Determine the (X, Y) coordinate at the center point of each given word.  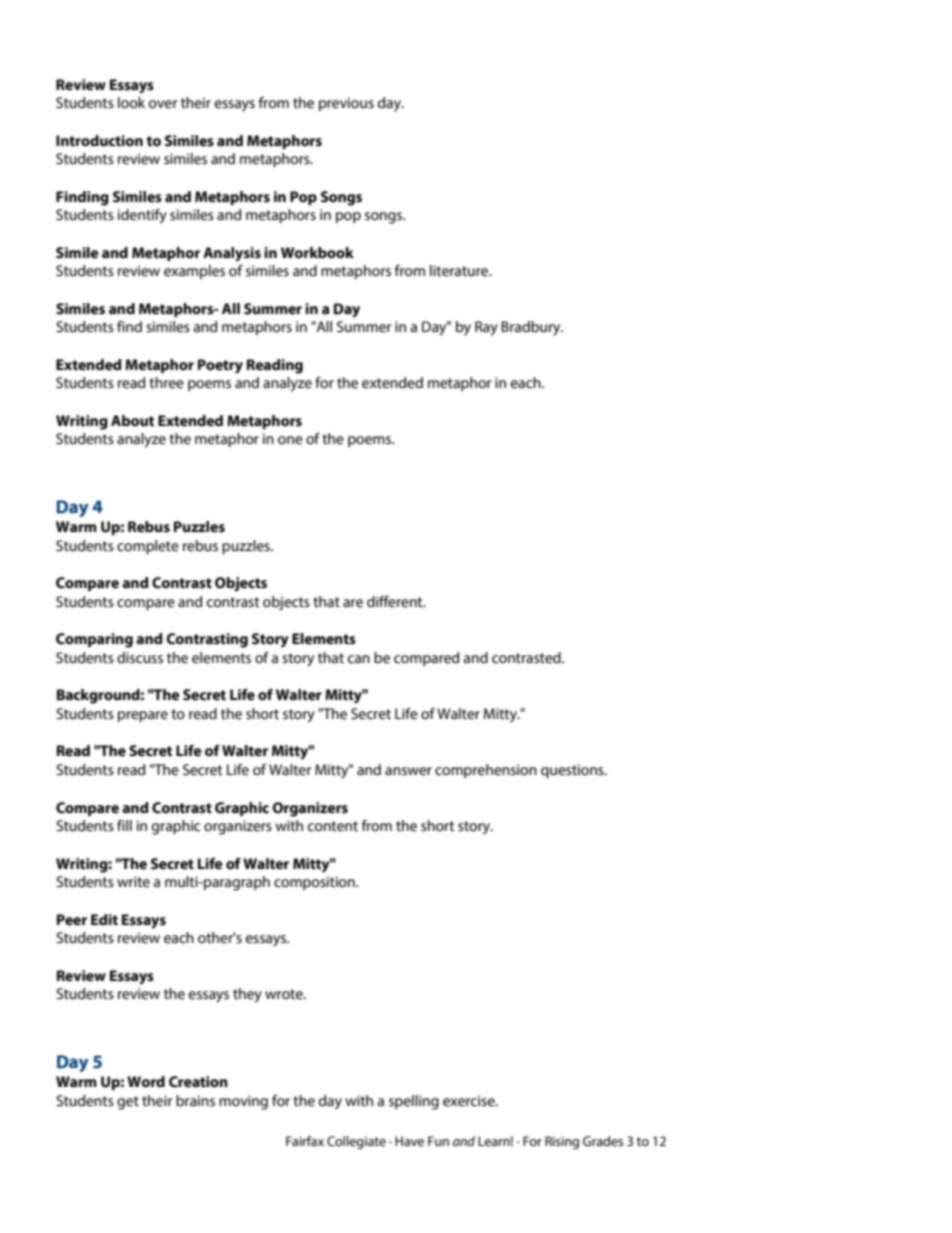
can (359, 659)
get (128, 1103)
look (131, 103)
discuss (140, 658)
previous (346, 104)
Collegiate (356, 1142)
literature (460, 271)
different (396, 602)
